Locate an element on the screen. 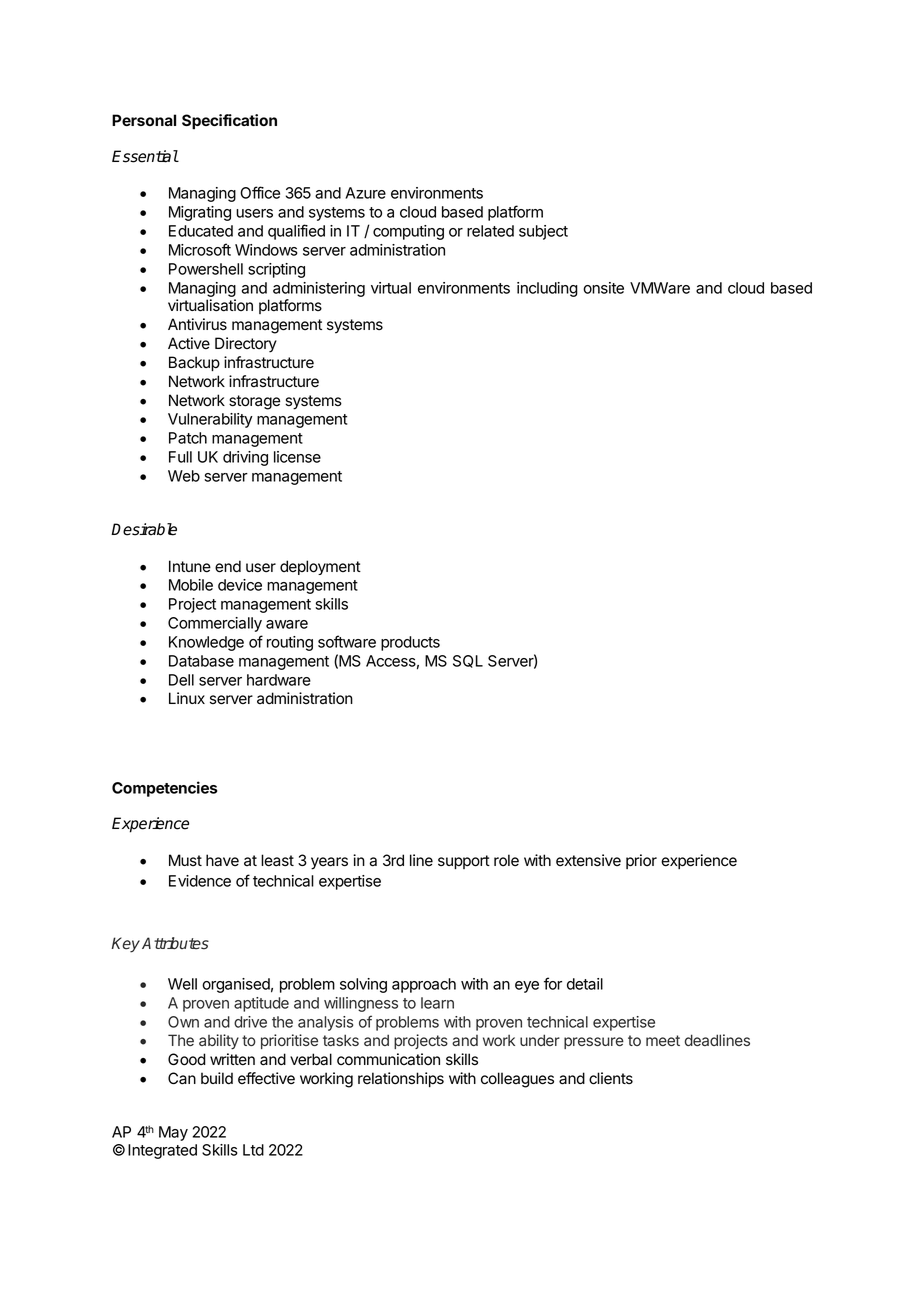 The height and width of the screenshot is (1308, 924). Azure is located at coordinates (365, 193).
